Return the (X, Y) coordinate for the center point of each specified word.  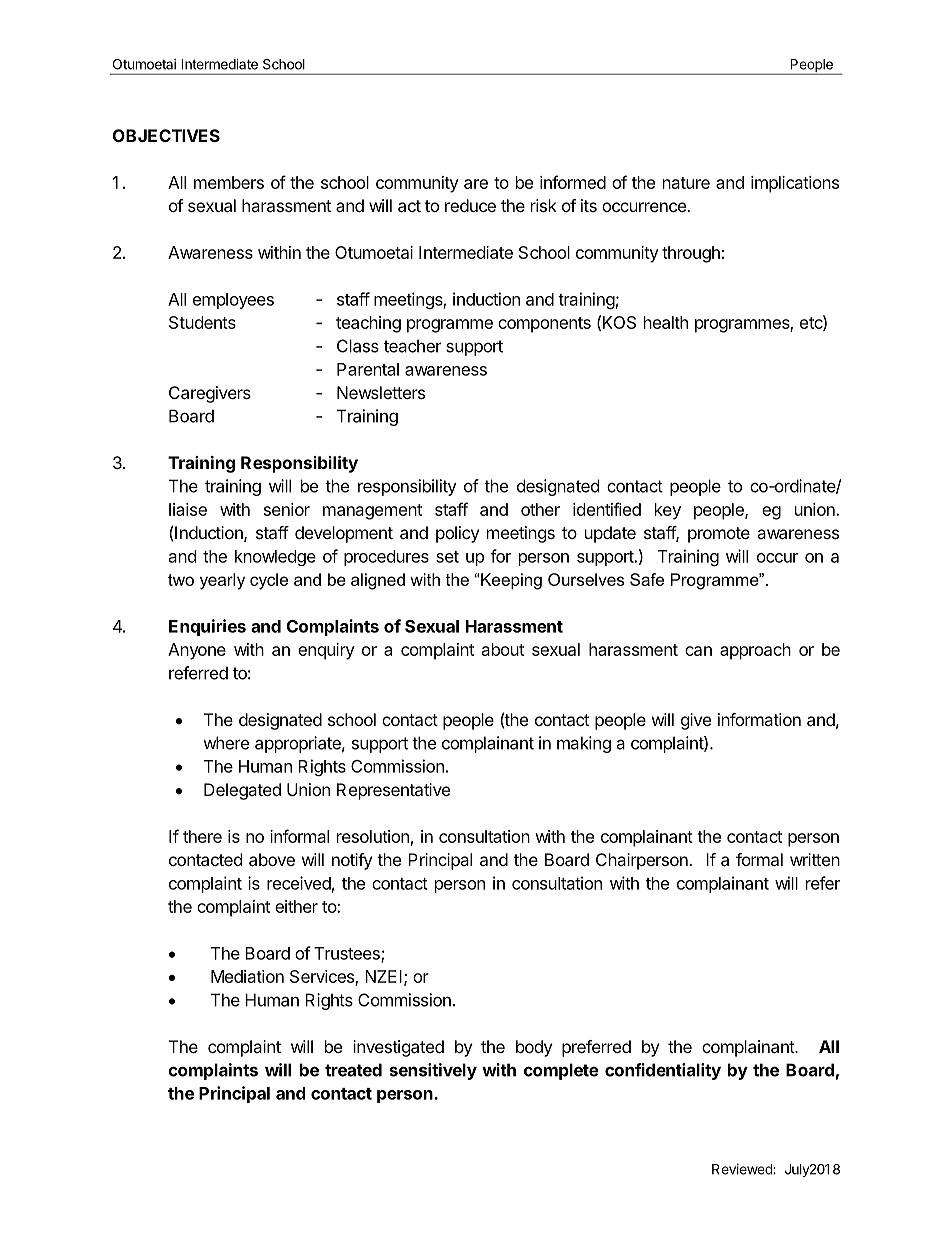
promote (719, 535)
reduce (470, 205)
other (540, 509)
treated (353, 1070)
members (229, 182)
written (815, 859)
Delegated (242, 791)
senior (287, 509)
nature (686, 183)
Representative (393, 791)
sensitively (433, 1071)
